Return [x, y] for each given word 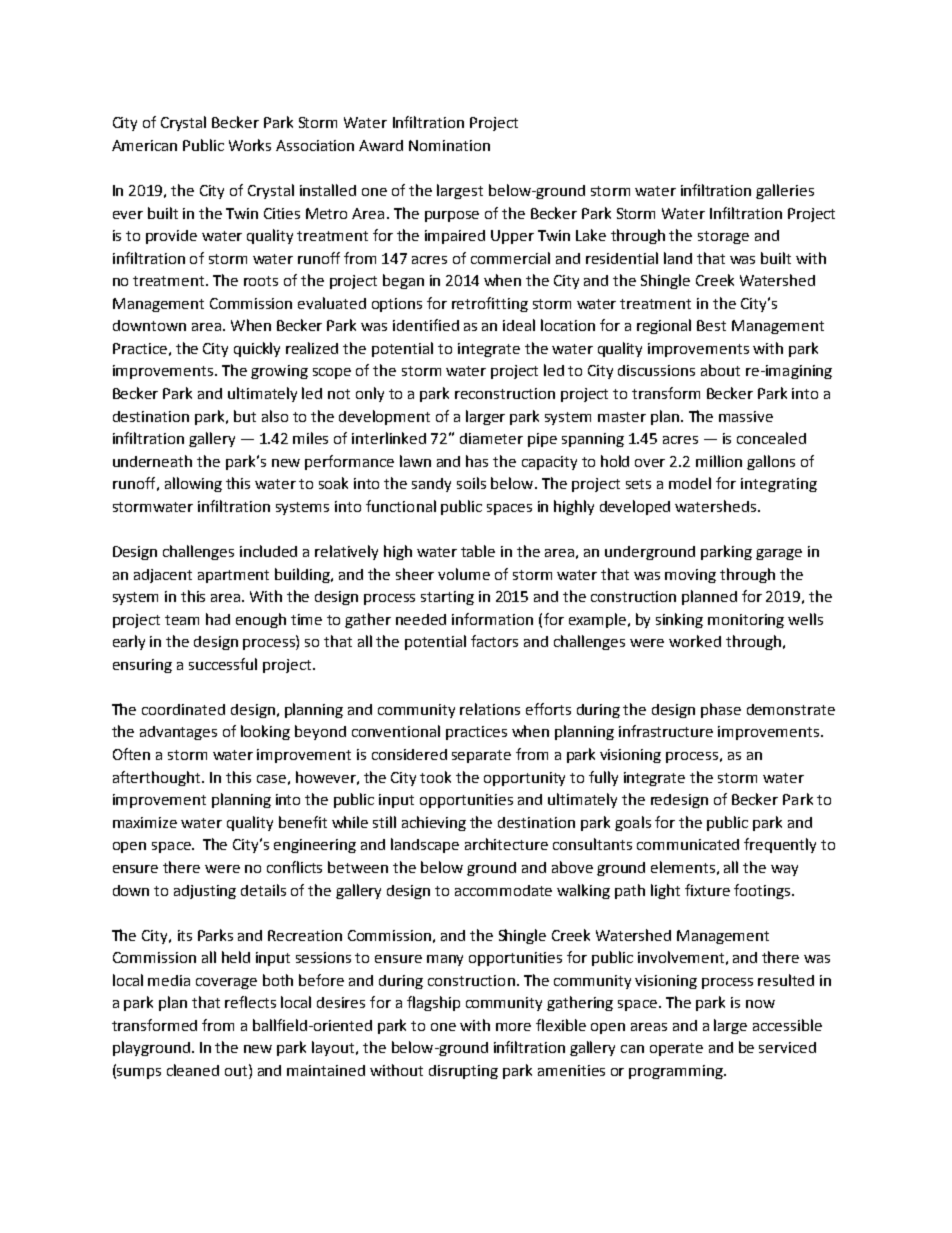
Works [250, 145]
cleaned [193, 1070]
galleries [785, 191]
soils [471, 483]
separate [481, 756]
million [719, 461]
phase [721, 710]
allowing [193, 484]
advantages [178, 733]
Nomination [449, 145]
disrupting [463, 1072]
